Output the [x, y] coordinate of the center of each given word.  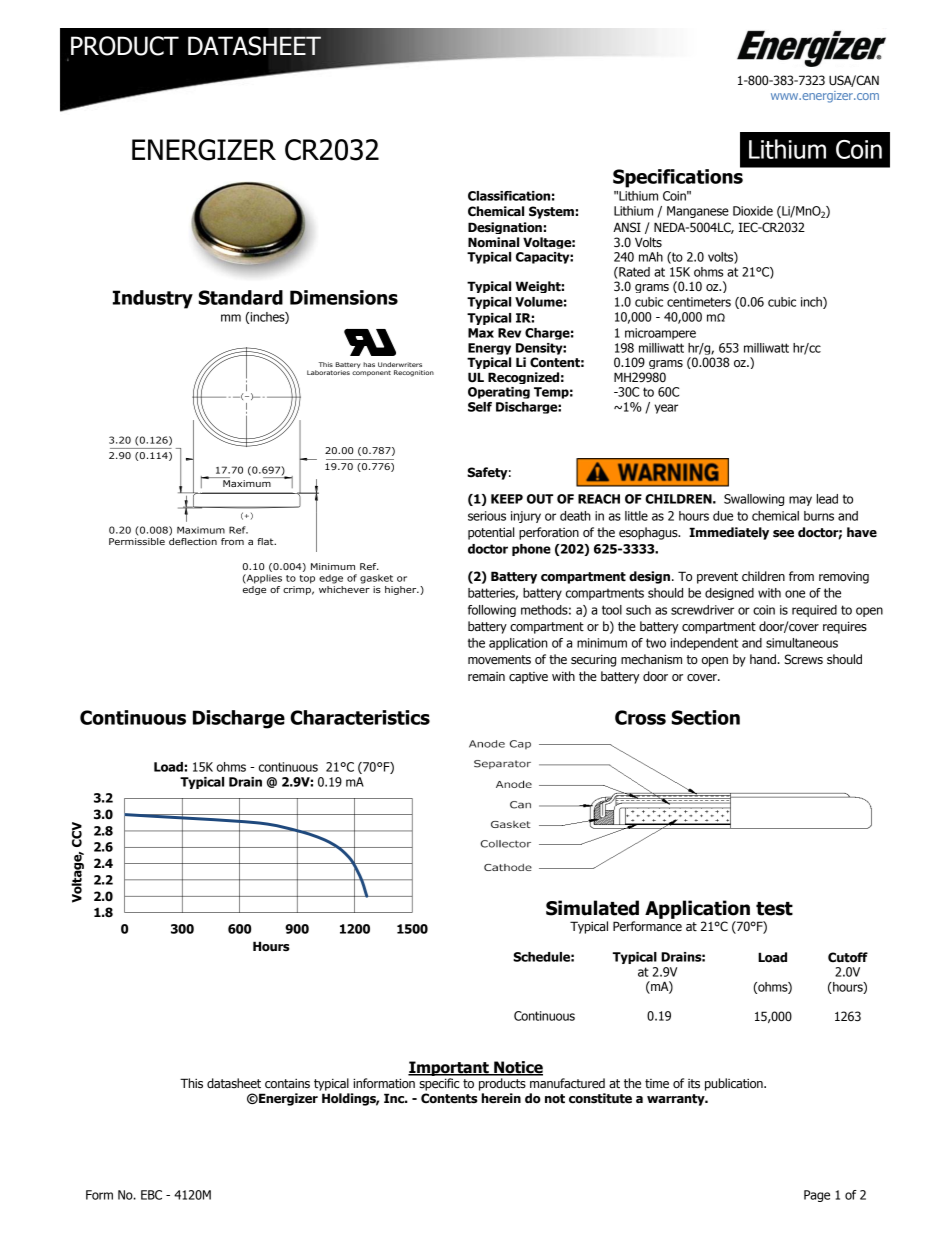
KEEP [507, 499]
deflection [193, 541]
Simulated [592, 908]
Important [449, 1070]
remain [486, 677]
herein [501, 1098]
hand [763, 659]
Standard [241, 297]
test [774, 909]
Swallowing [754, 500]
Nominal [493, 242]
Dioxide [753, 211]
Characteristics [360, 717]
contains [287, 1084]
